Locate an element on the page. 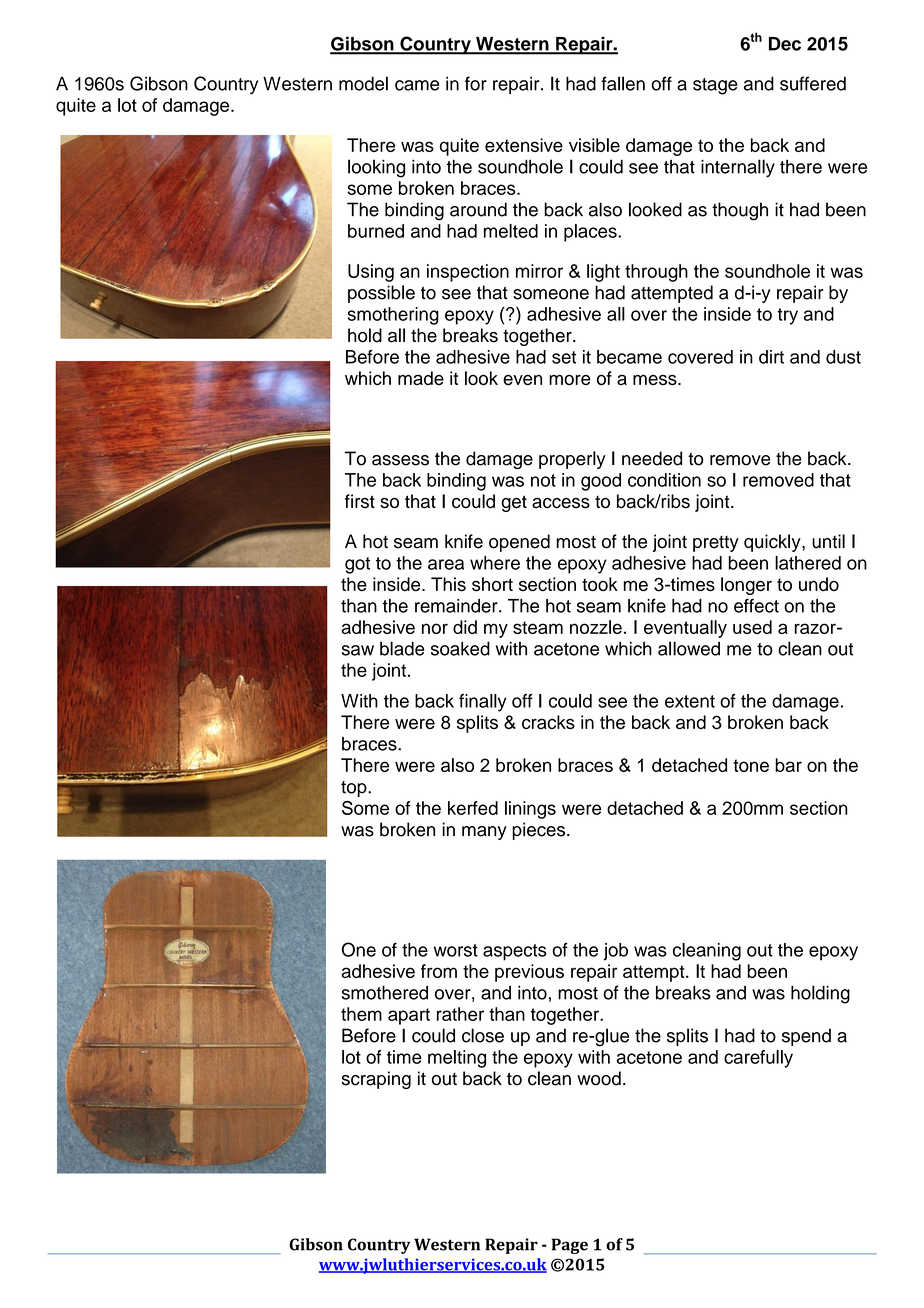  nor is located at coordinates (435, 628).
